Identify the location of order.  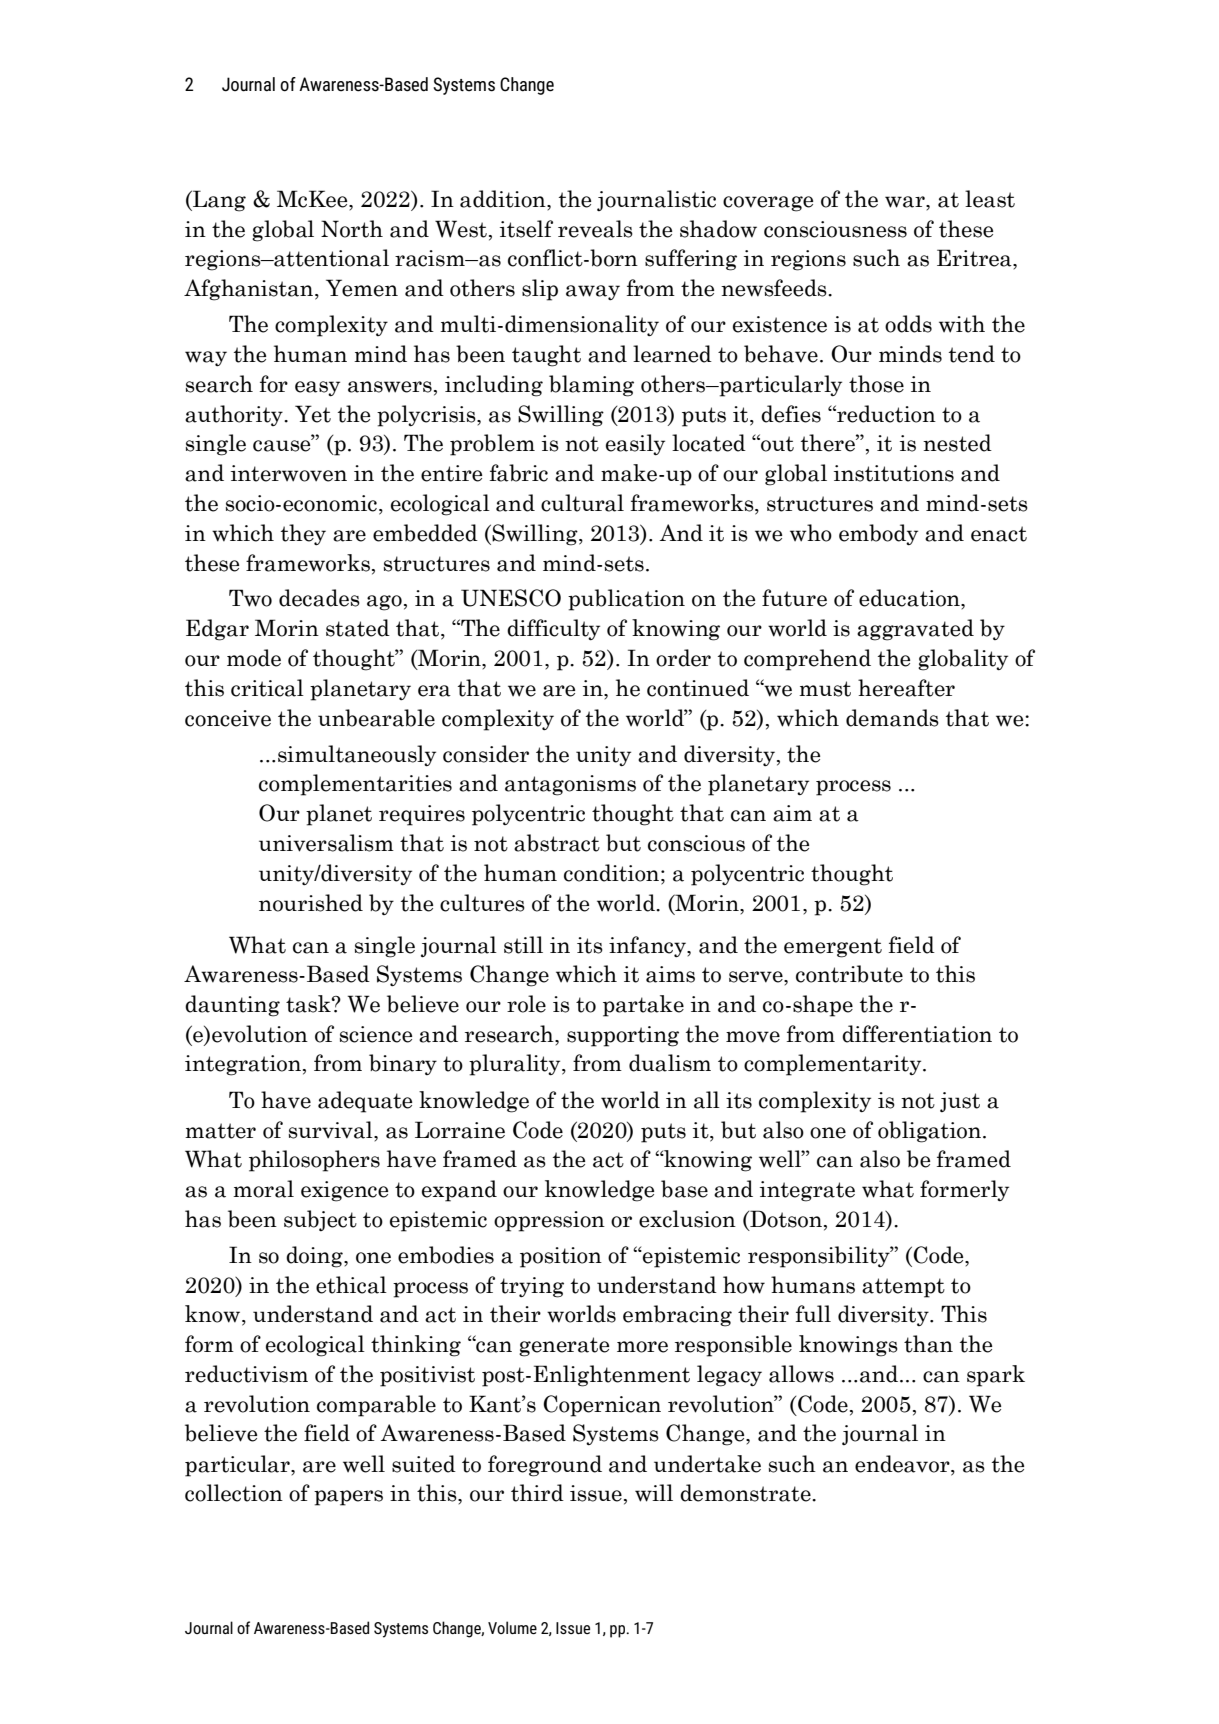
(683, 658).
